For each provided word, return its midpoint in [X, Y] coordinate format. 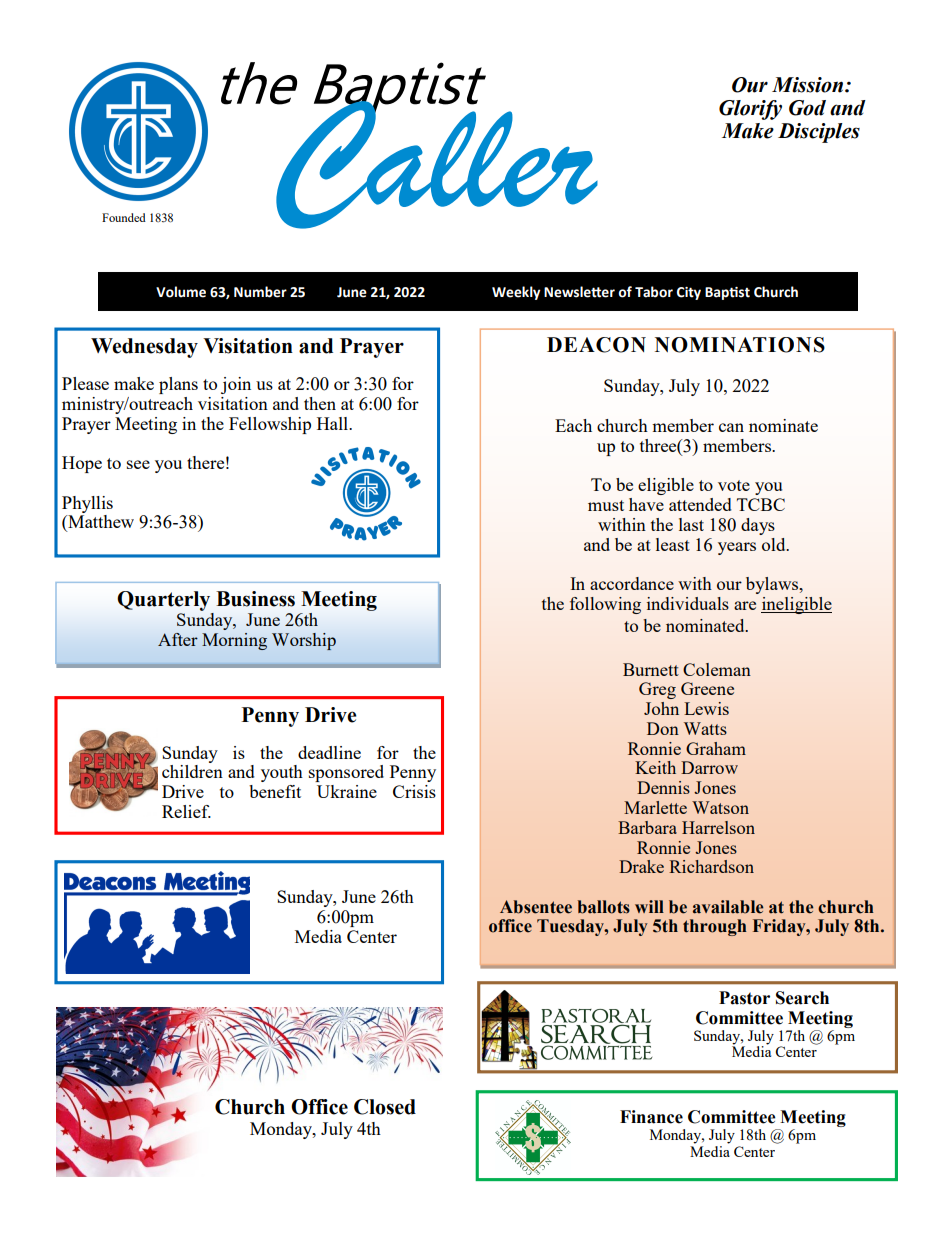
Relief [186, 811]
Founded [124, 217]
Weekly [516, 293]
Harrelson [718, 827]
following [605, 605]
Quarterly [163, 601]
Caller [436, 164]
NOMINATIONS [740, 345]
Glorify [750, 110]
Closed [385, 1107]
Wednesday [144, 348]
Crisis [414, 791]
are [745, 605]
